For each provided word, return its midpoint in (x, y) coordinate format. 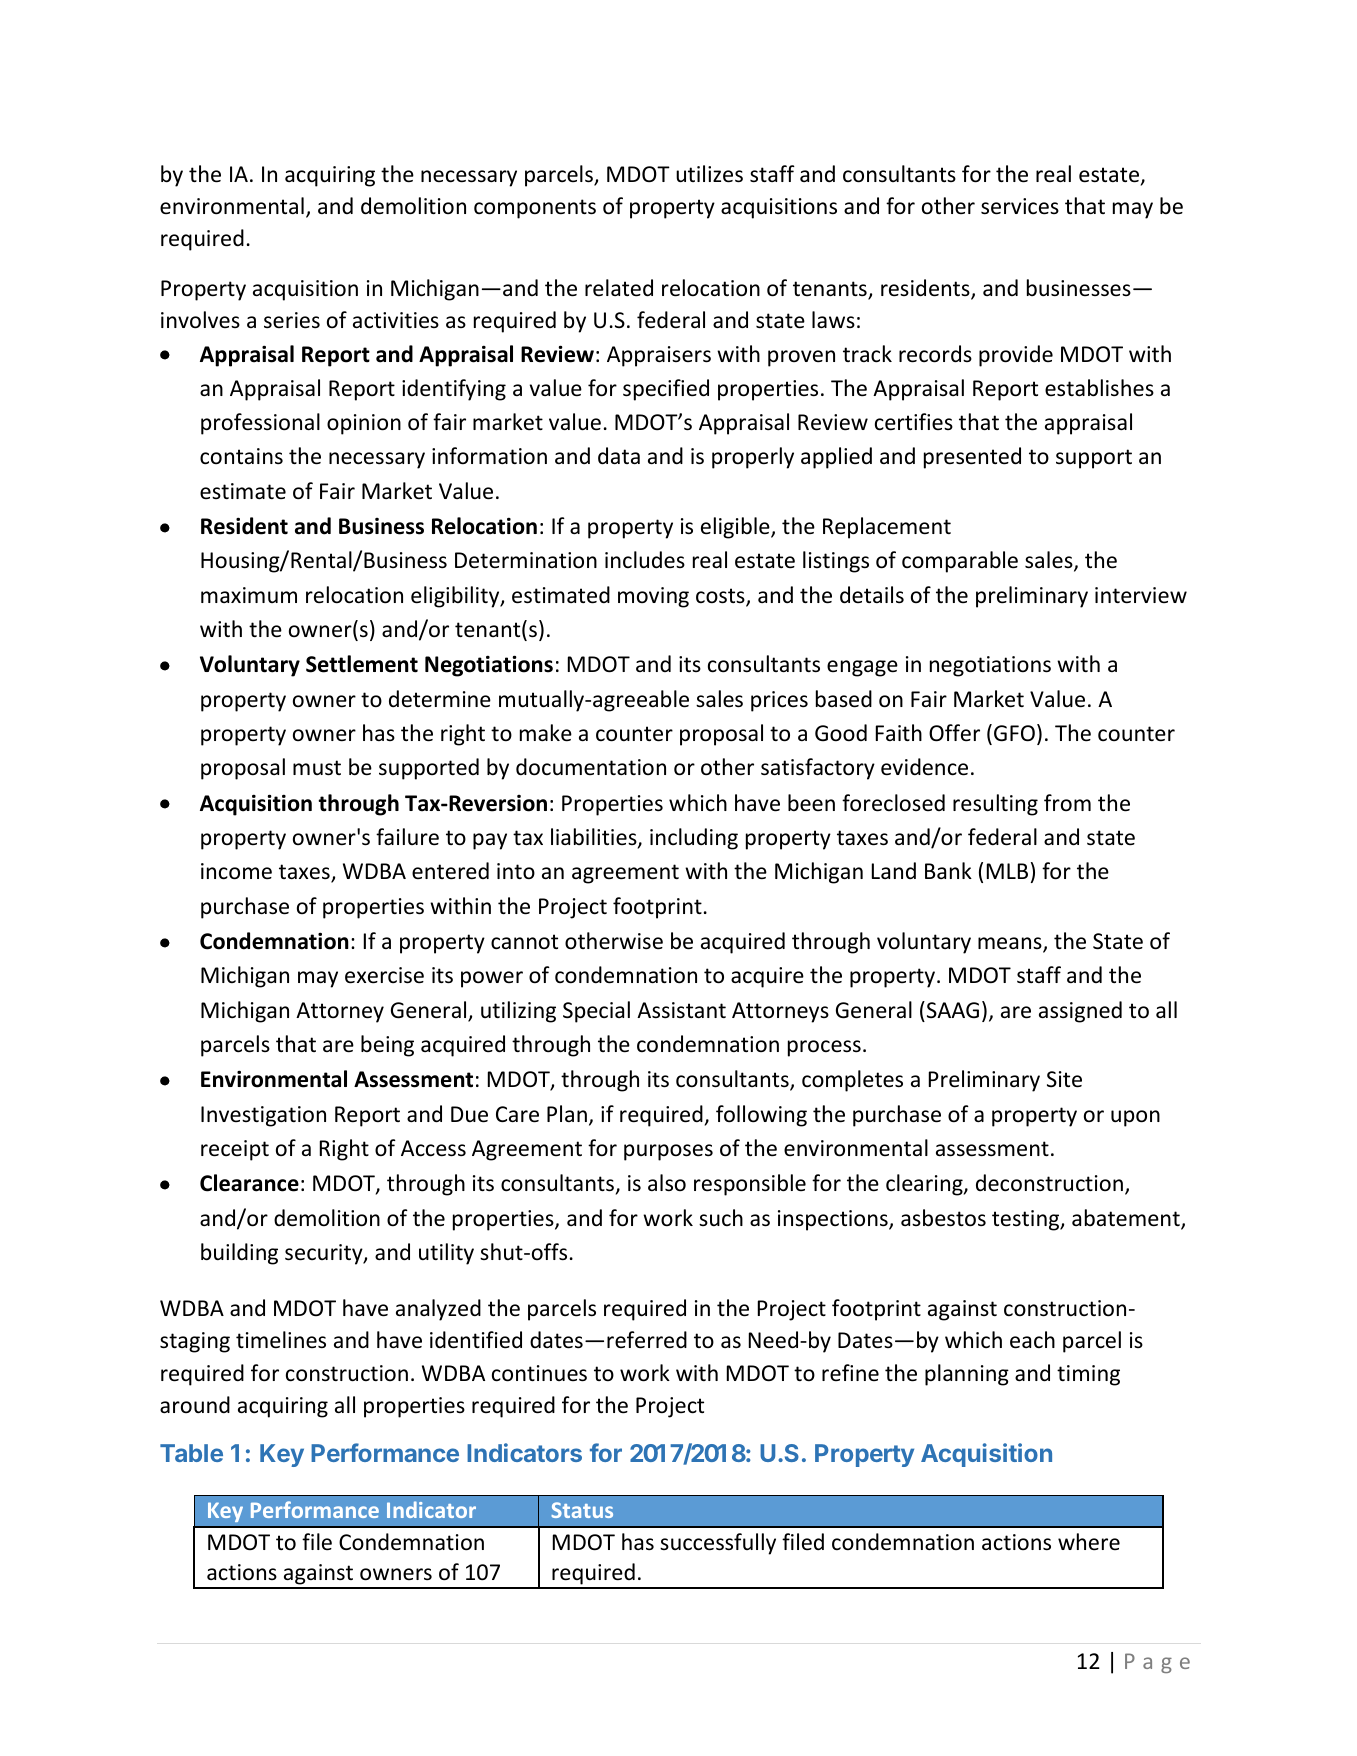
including (694, 839)
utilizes (709, 174)
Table (191, 1453)
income (236, 871)
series (292, 320)
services (1020, 206)
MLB (1007, 871)
